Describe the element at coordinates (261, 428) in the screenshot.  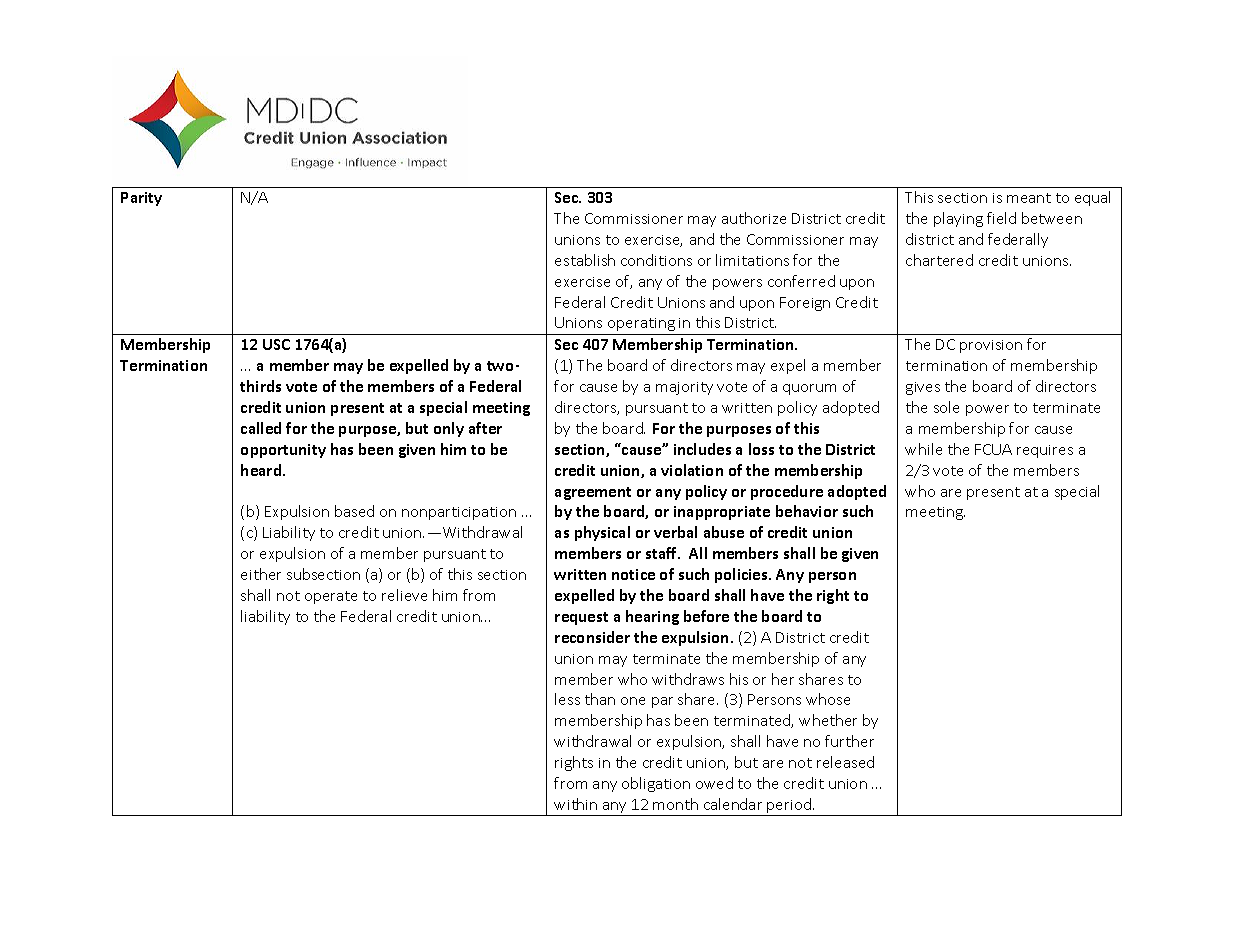
I see `called` at that location.
